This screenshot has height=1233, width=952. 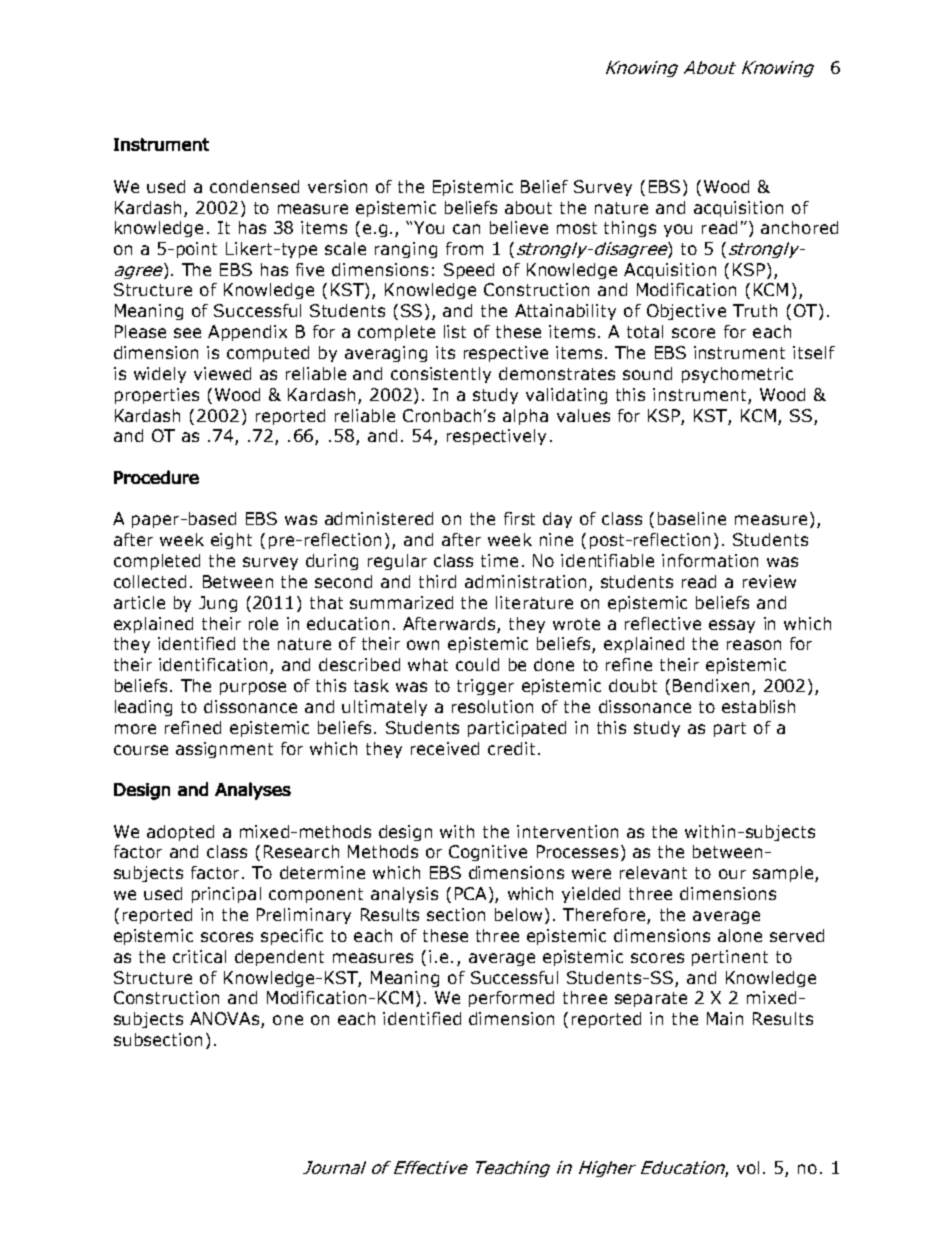 What do you see at coordinates (518, 914) in the screenshot?
I see `below` at bounding box center [518, 914].
